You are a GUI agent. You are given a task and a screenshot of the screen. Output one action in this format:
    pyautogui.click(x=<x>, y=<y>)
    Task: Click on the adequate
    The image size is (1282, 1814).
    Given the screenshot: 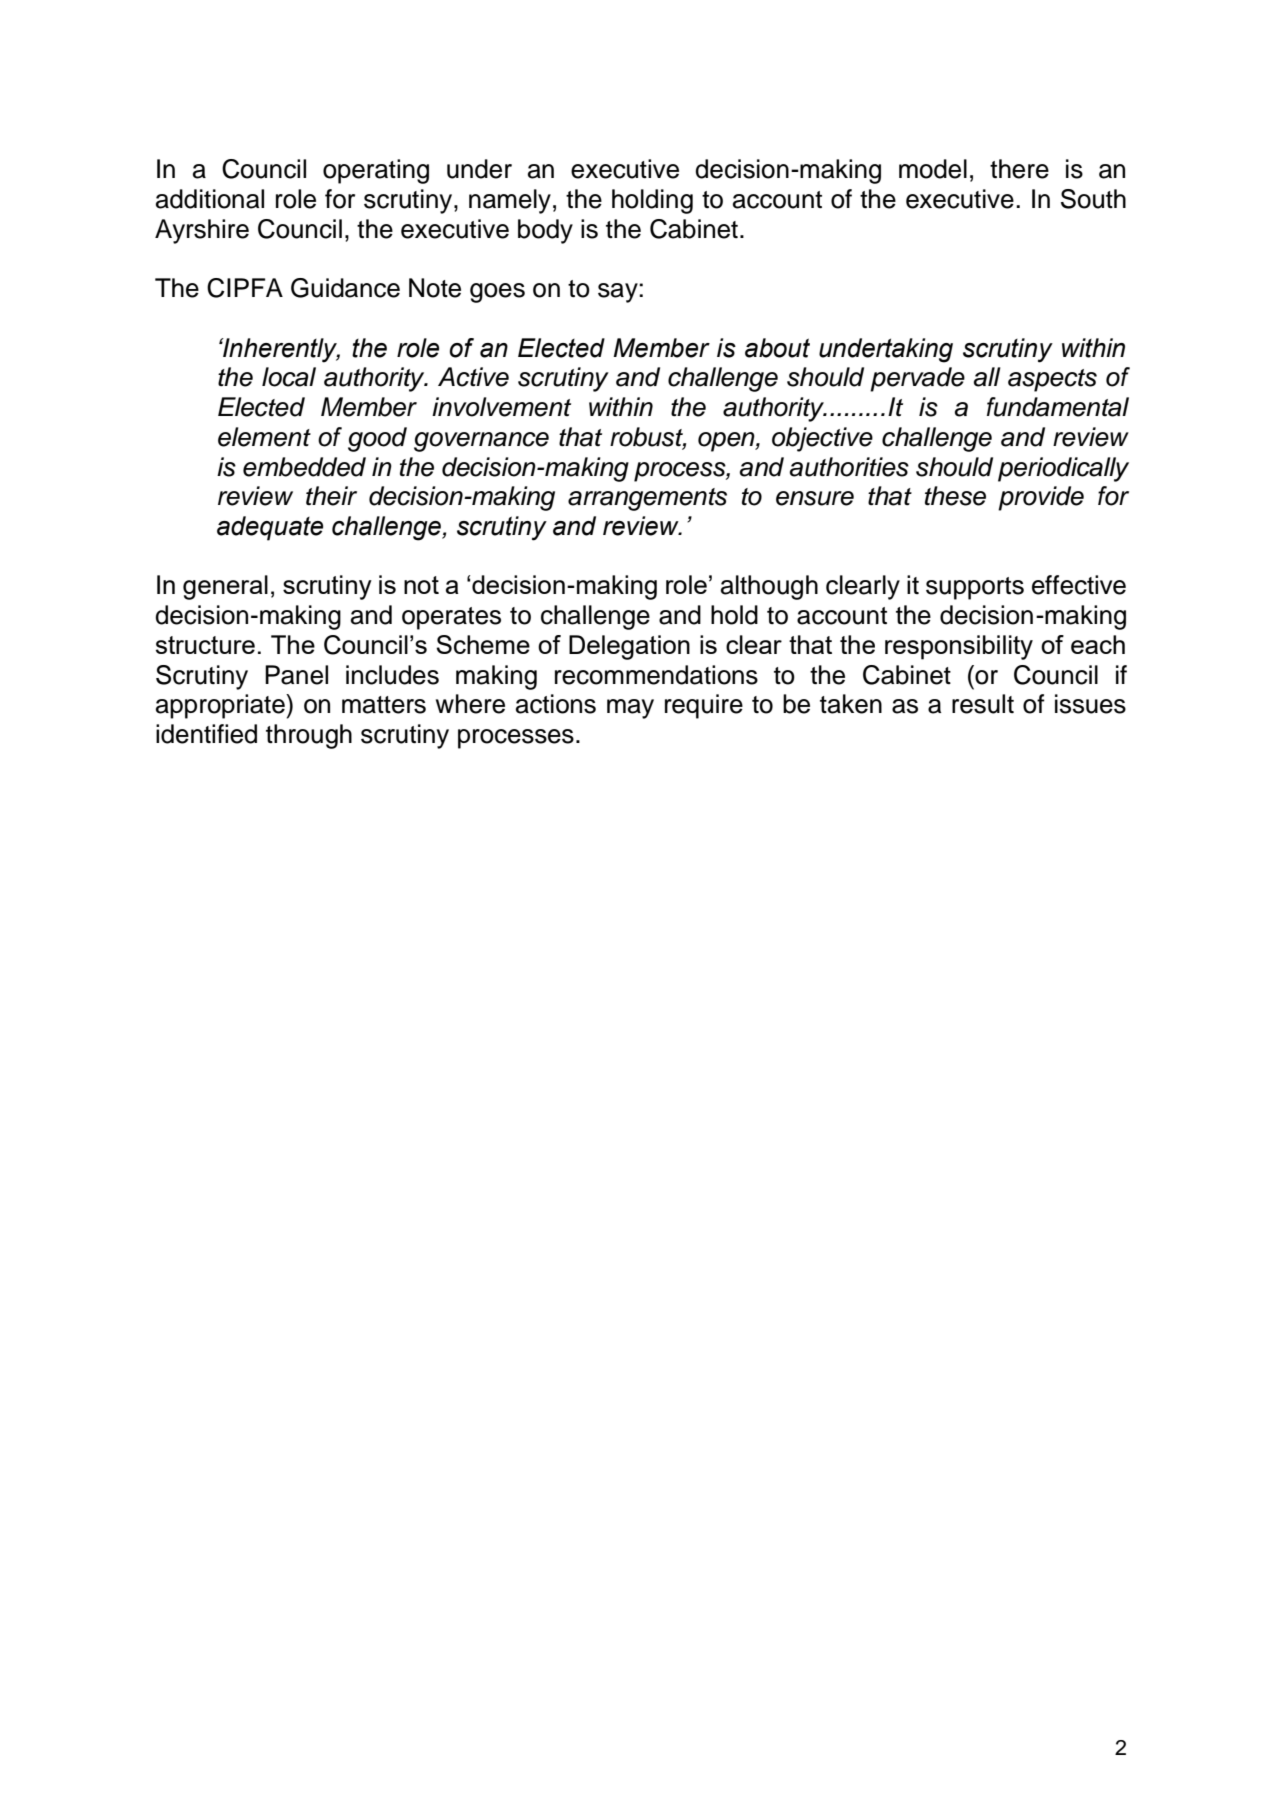 What is the action you would take?
    pyautogui.click(x=270, y=528)
